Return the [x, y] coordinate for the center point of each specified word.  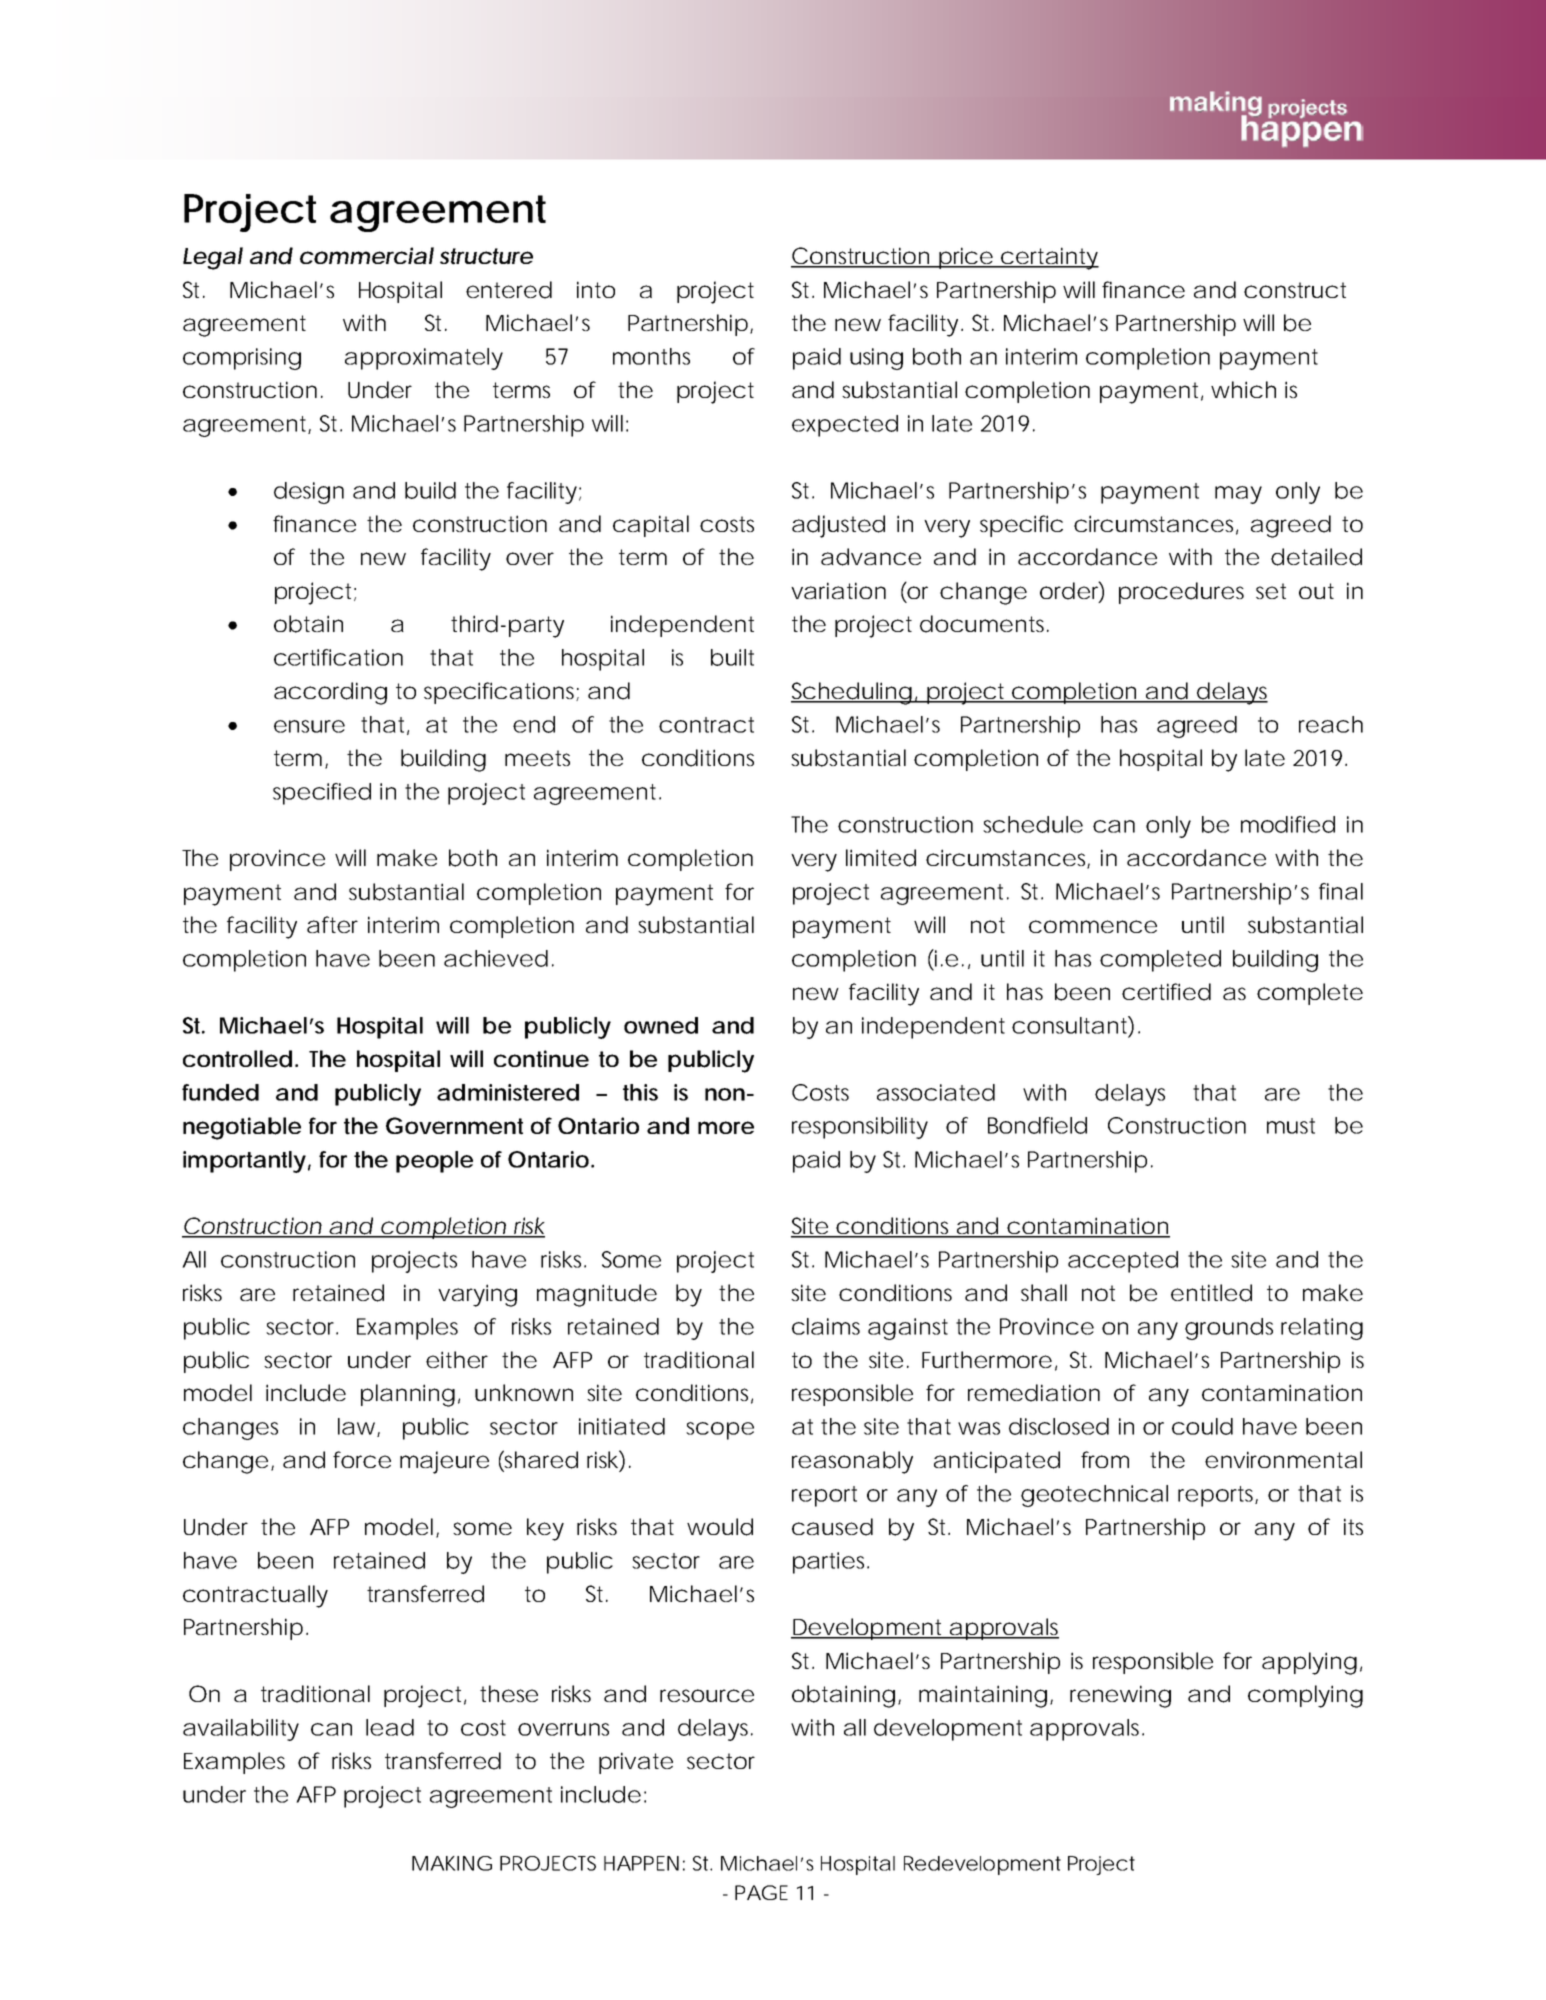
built [732, 657]
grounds [1229, 1329]
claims [826, 1326]
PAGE [761, 1892]
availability [241, 1730]
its [1353, 1526]
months [651, 356]
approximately [424, 359]
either [457, 1359]
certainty [1048, 258]
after [332, 924]
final [1341, 891]
